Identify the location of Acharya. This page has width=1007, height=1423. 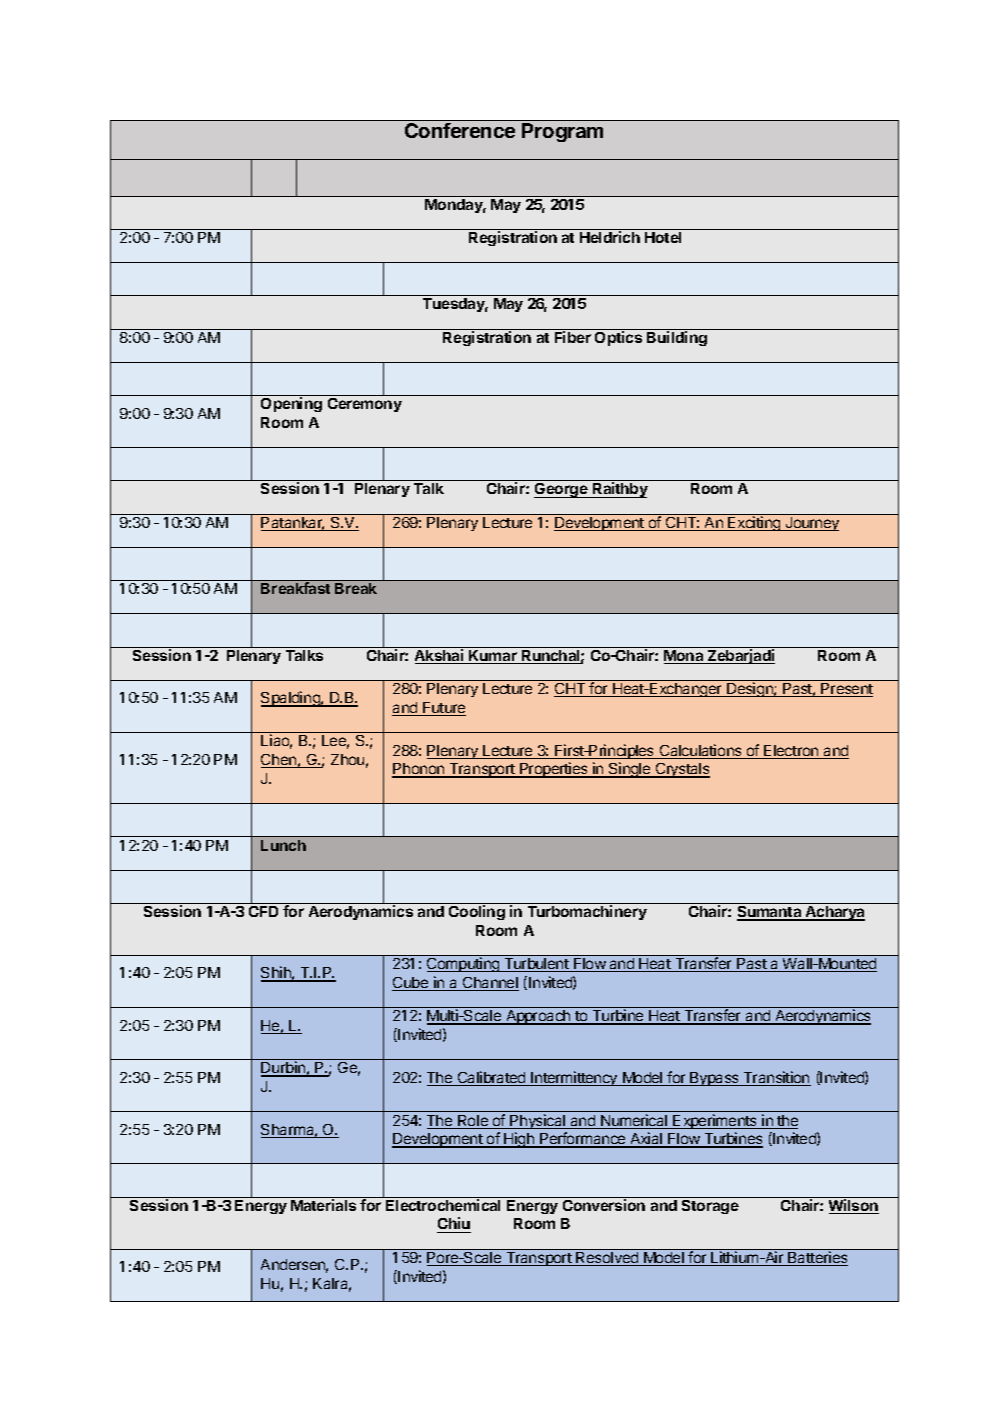
(834, 913).
